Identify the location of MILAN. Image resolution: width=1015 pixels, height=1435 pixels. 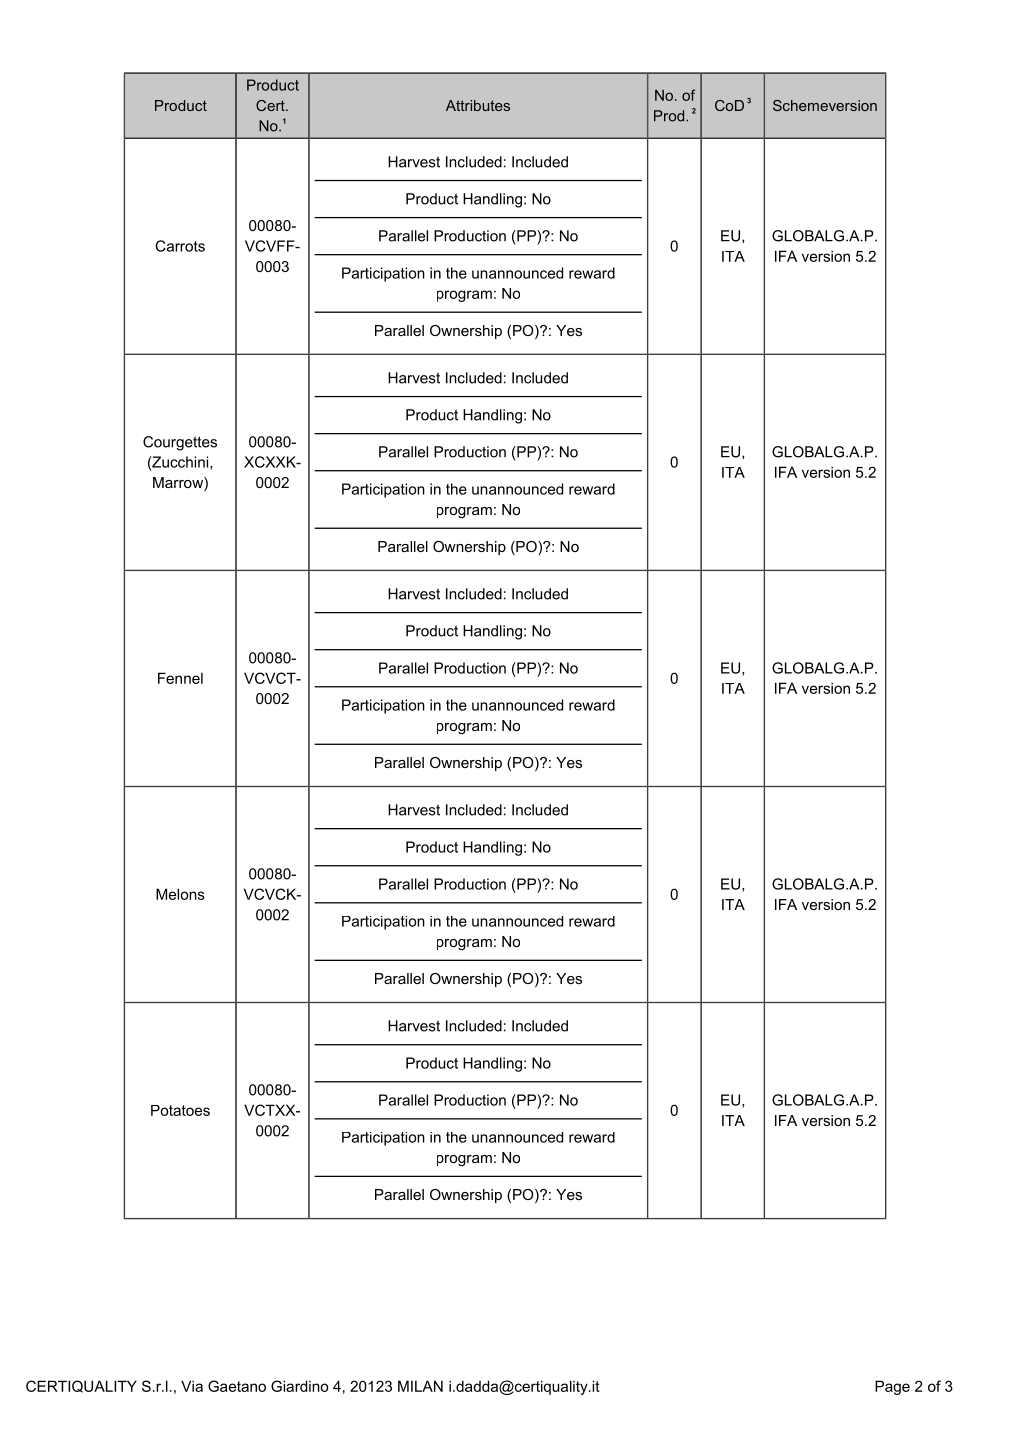
(420, 1386).
